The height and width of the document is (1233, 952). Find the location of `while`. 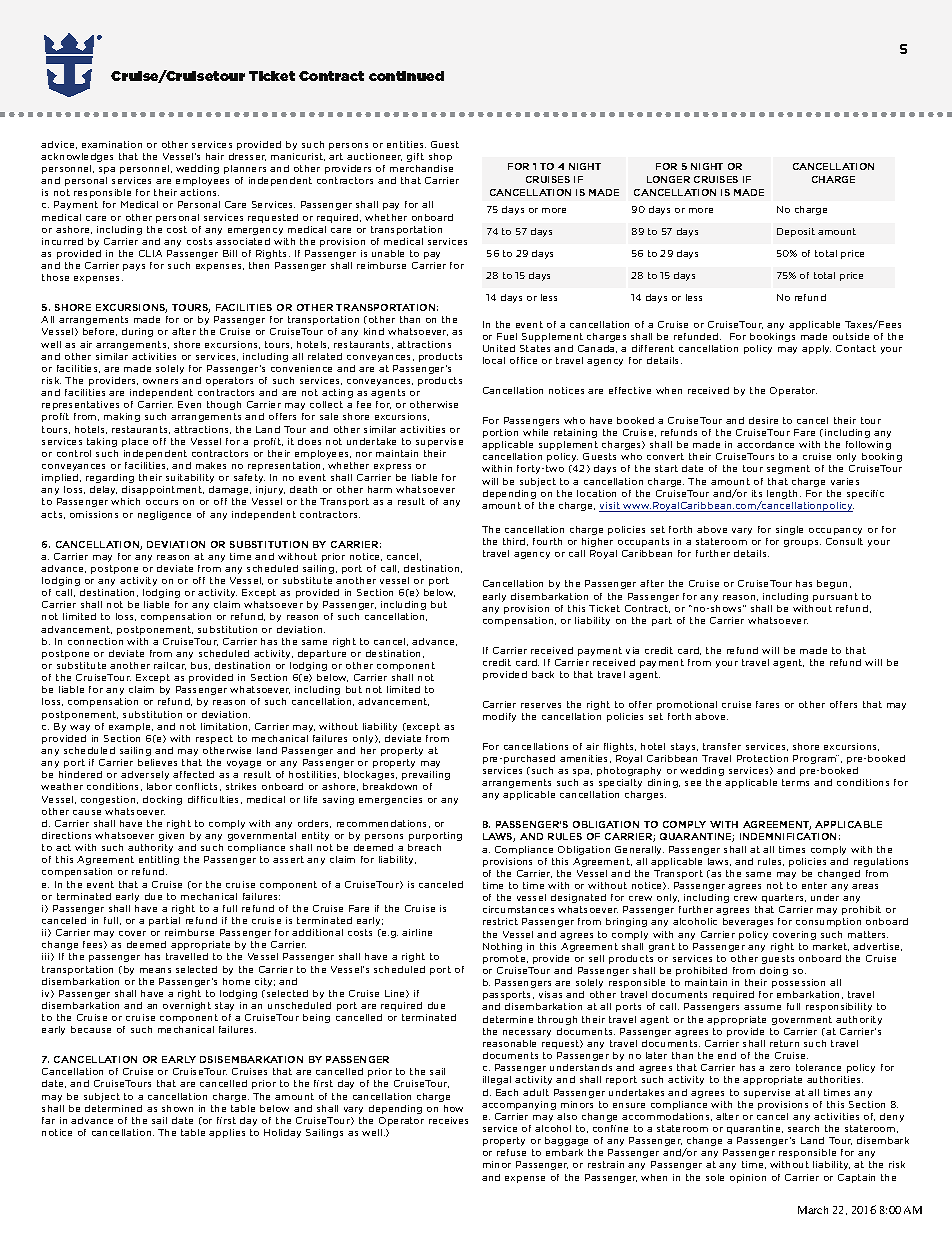

while is located at coordinates (535, 432).
